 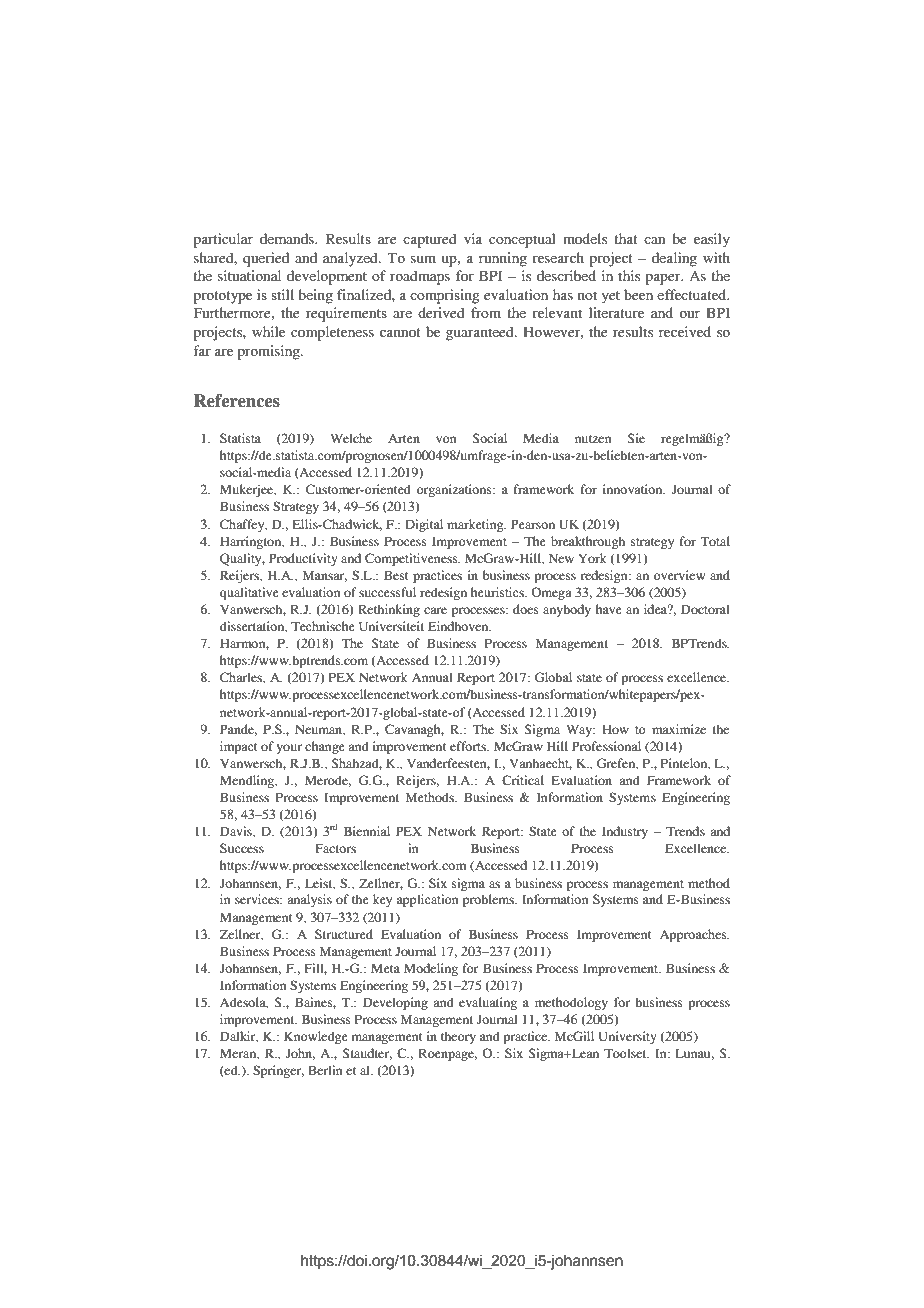 What do you see at coordinates (266, 259) in the screenshot?
I see `queried` at bounding box center [266, 259].
